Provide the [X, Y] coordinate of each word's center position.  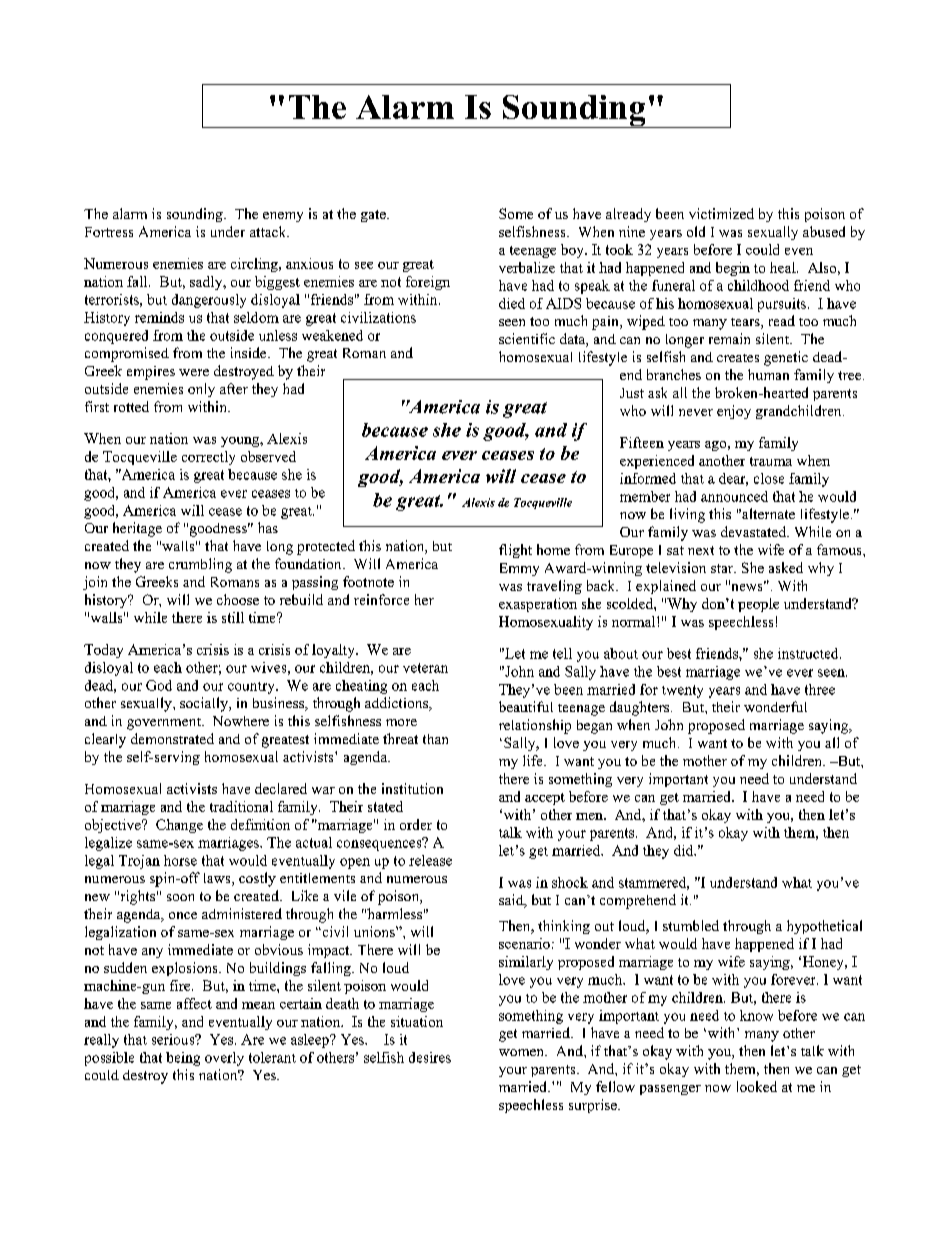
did [685, 850]
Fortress [109, 232]
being [183, 1059]
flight [515, 551]
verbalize [527, 267]
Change [179, 826]
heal [784, 267]
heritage [137, 529]
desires [430, 1057]
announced [734, 496]
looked [757, 1086]
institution [412, 788]
